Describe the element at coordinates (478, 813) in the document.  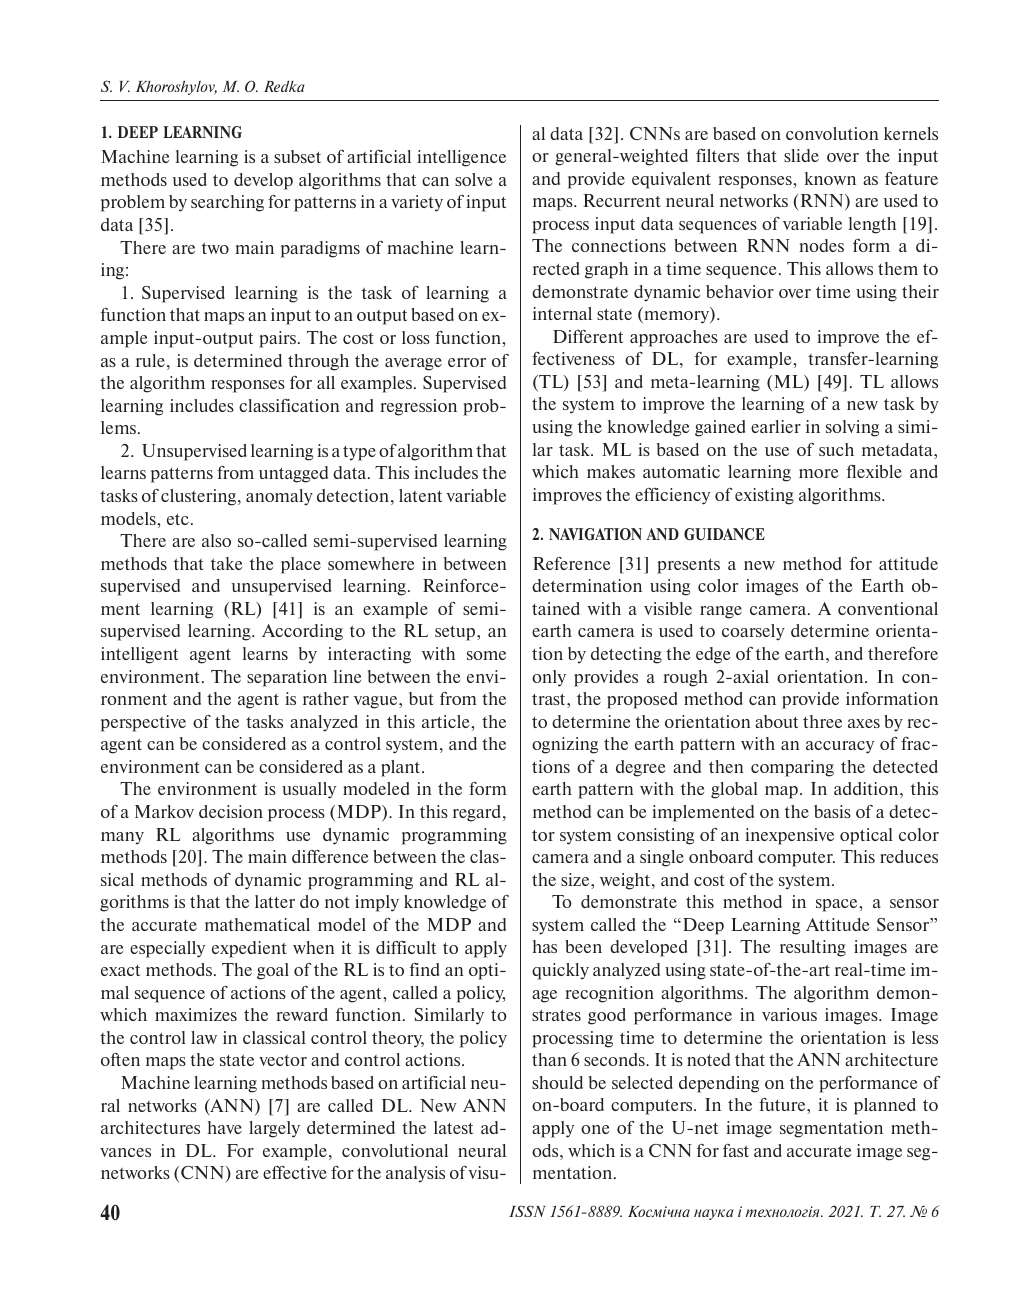
I see `regard` at that location.
